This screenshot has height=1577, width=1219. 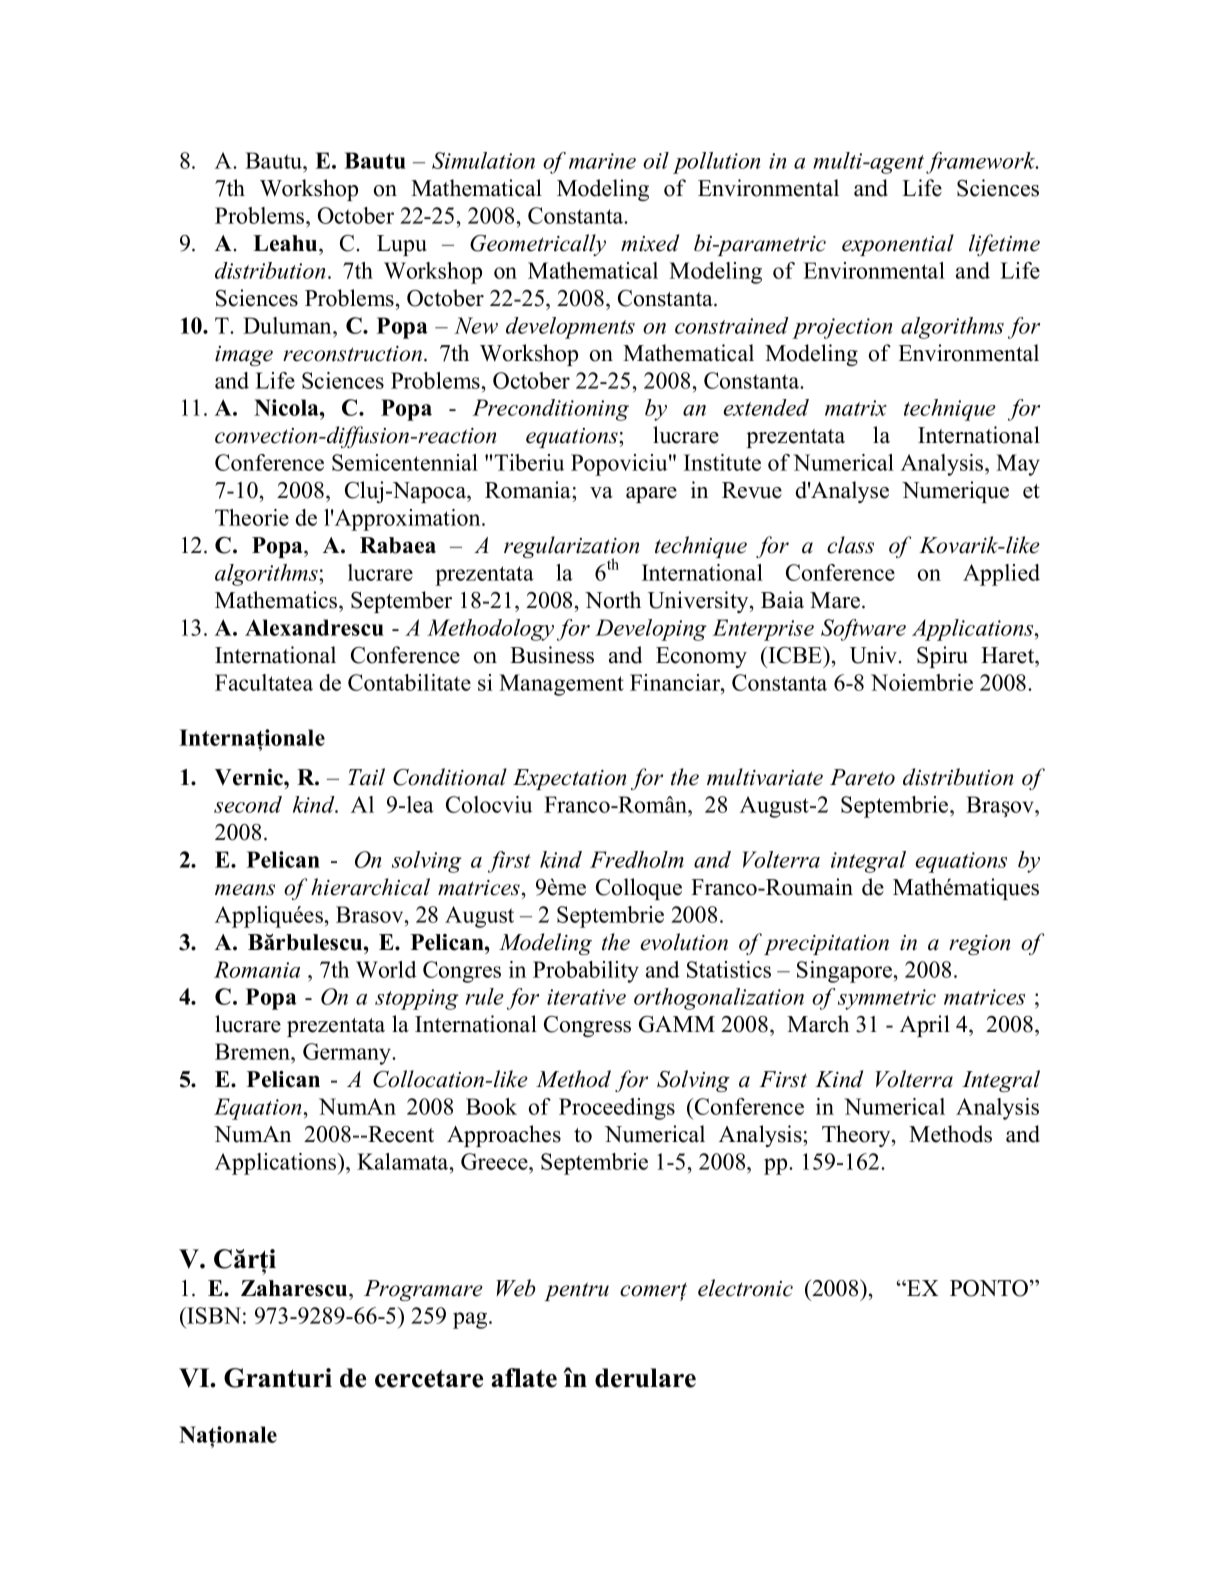 I want to click on evolution, so click(x=684, y=942).
